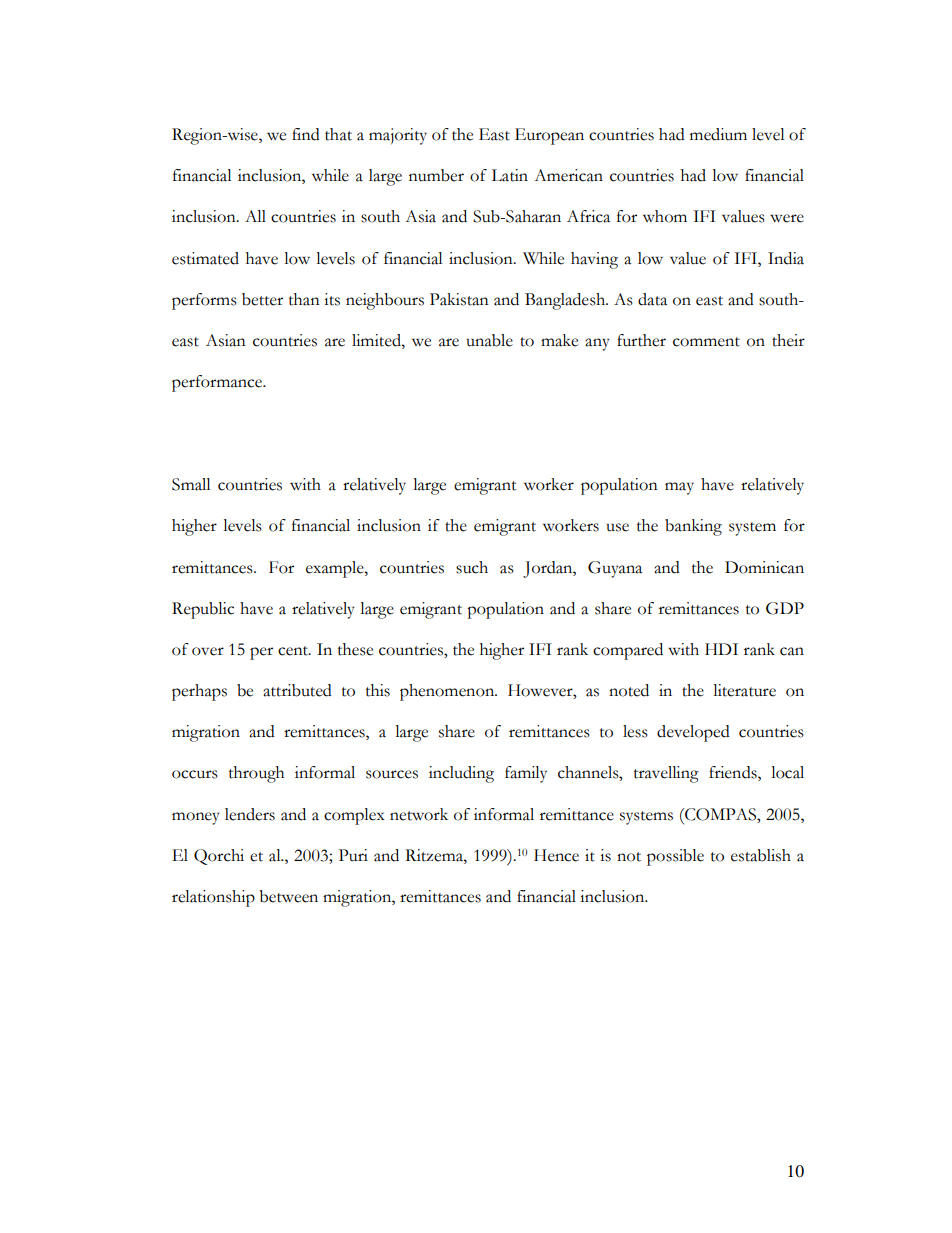 This screenshot has height=1233, width=952. Describe the element at coordinates (294, 651) in the screenshot. I see `cent` at that location.
